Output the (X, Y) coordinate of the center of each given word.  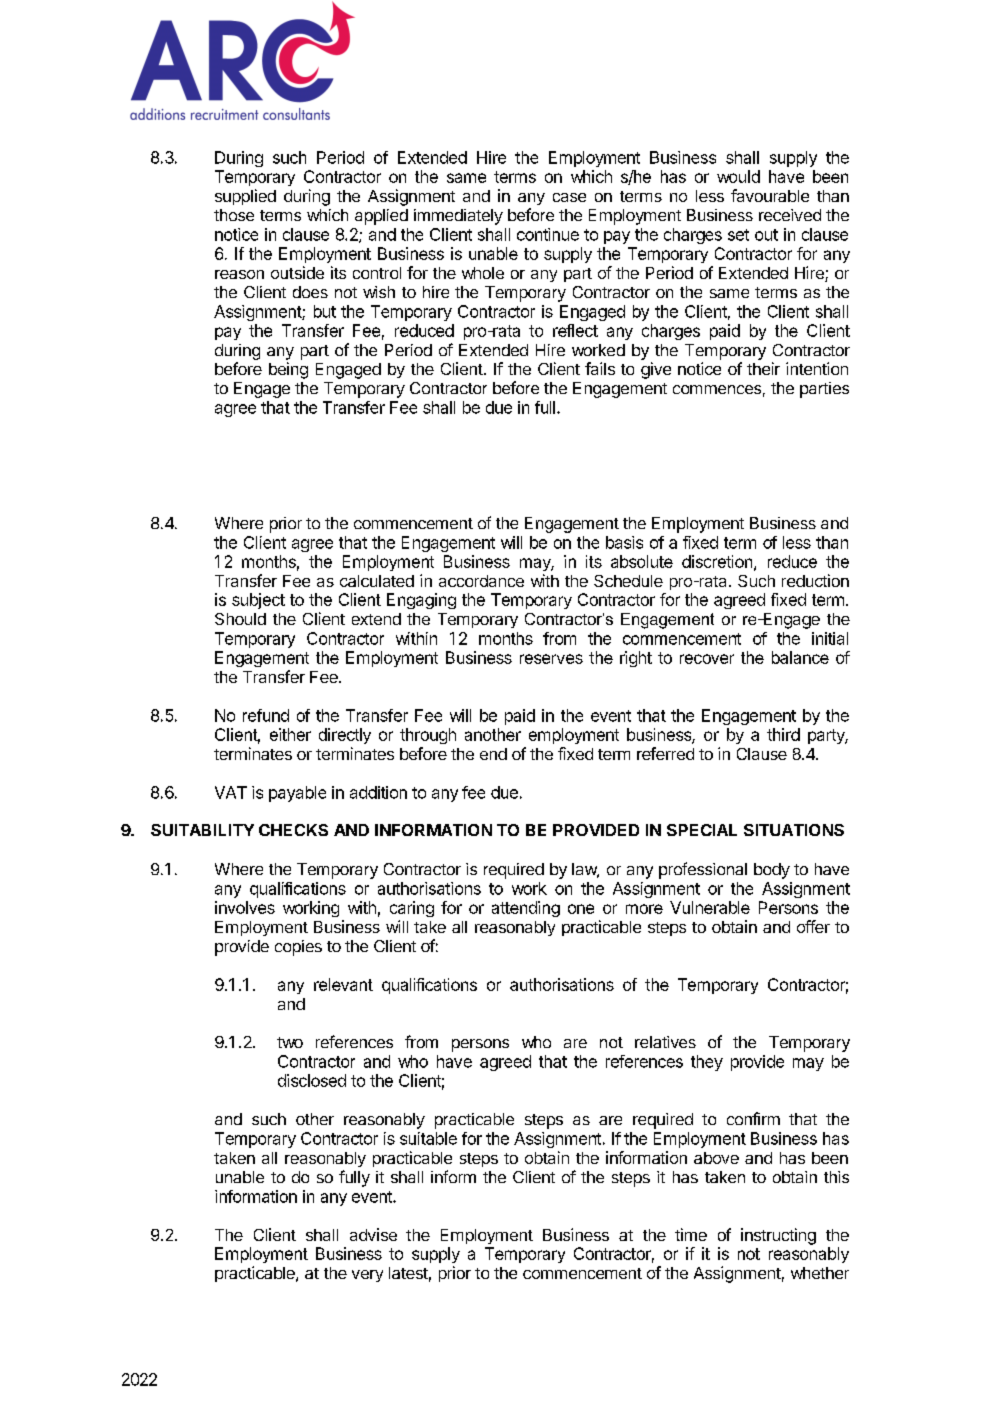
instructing (778, 1236)
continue (548, 234)
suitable (428, 1138)
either (290, 734)
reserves (551, 659)
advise (373, 1234)
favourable (770, 195)
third (783, 734)
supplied (245, 197)
